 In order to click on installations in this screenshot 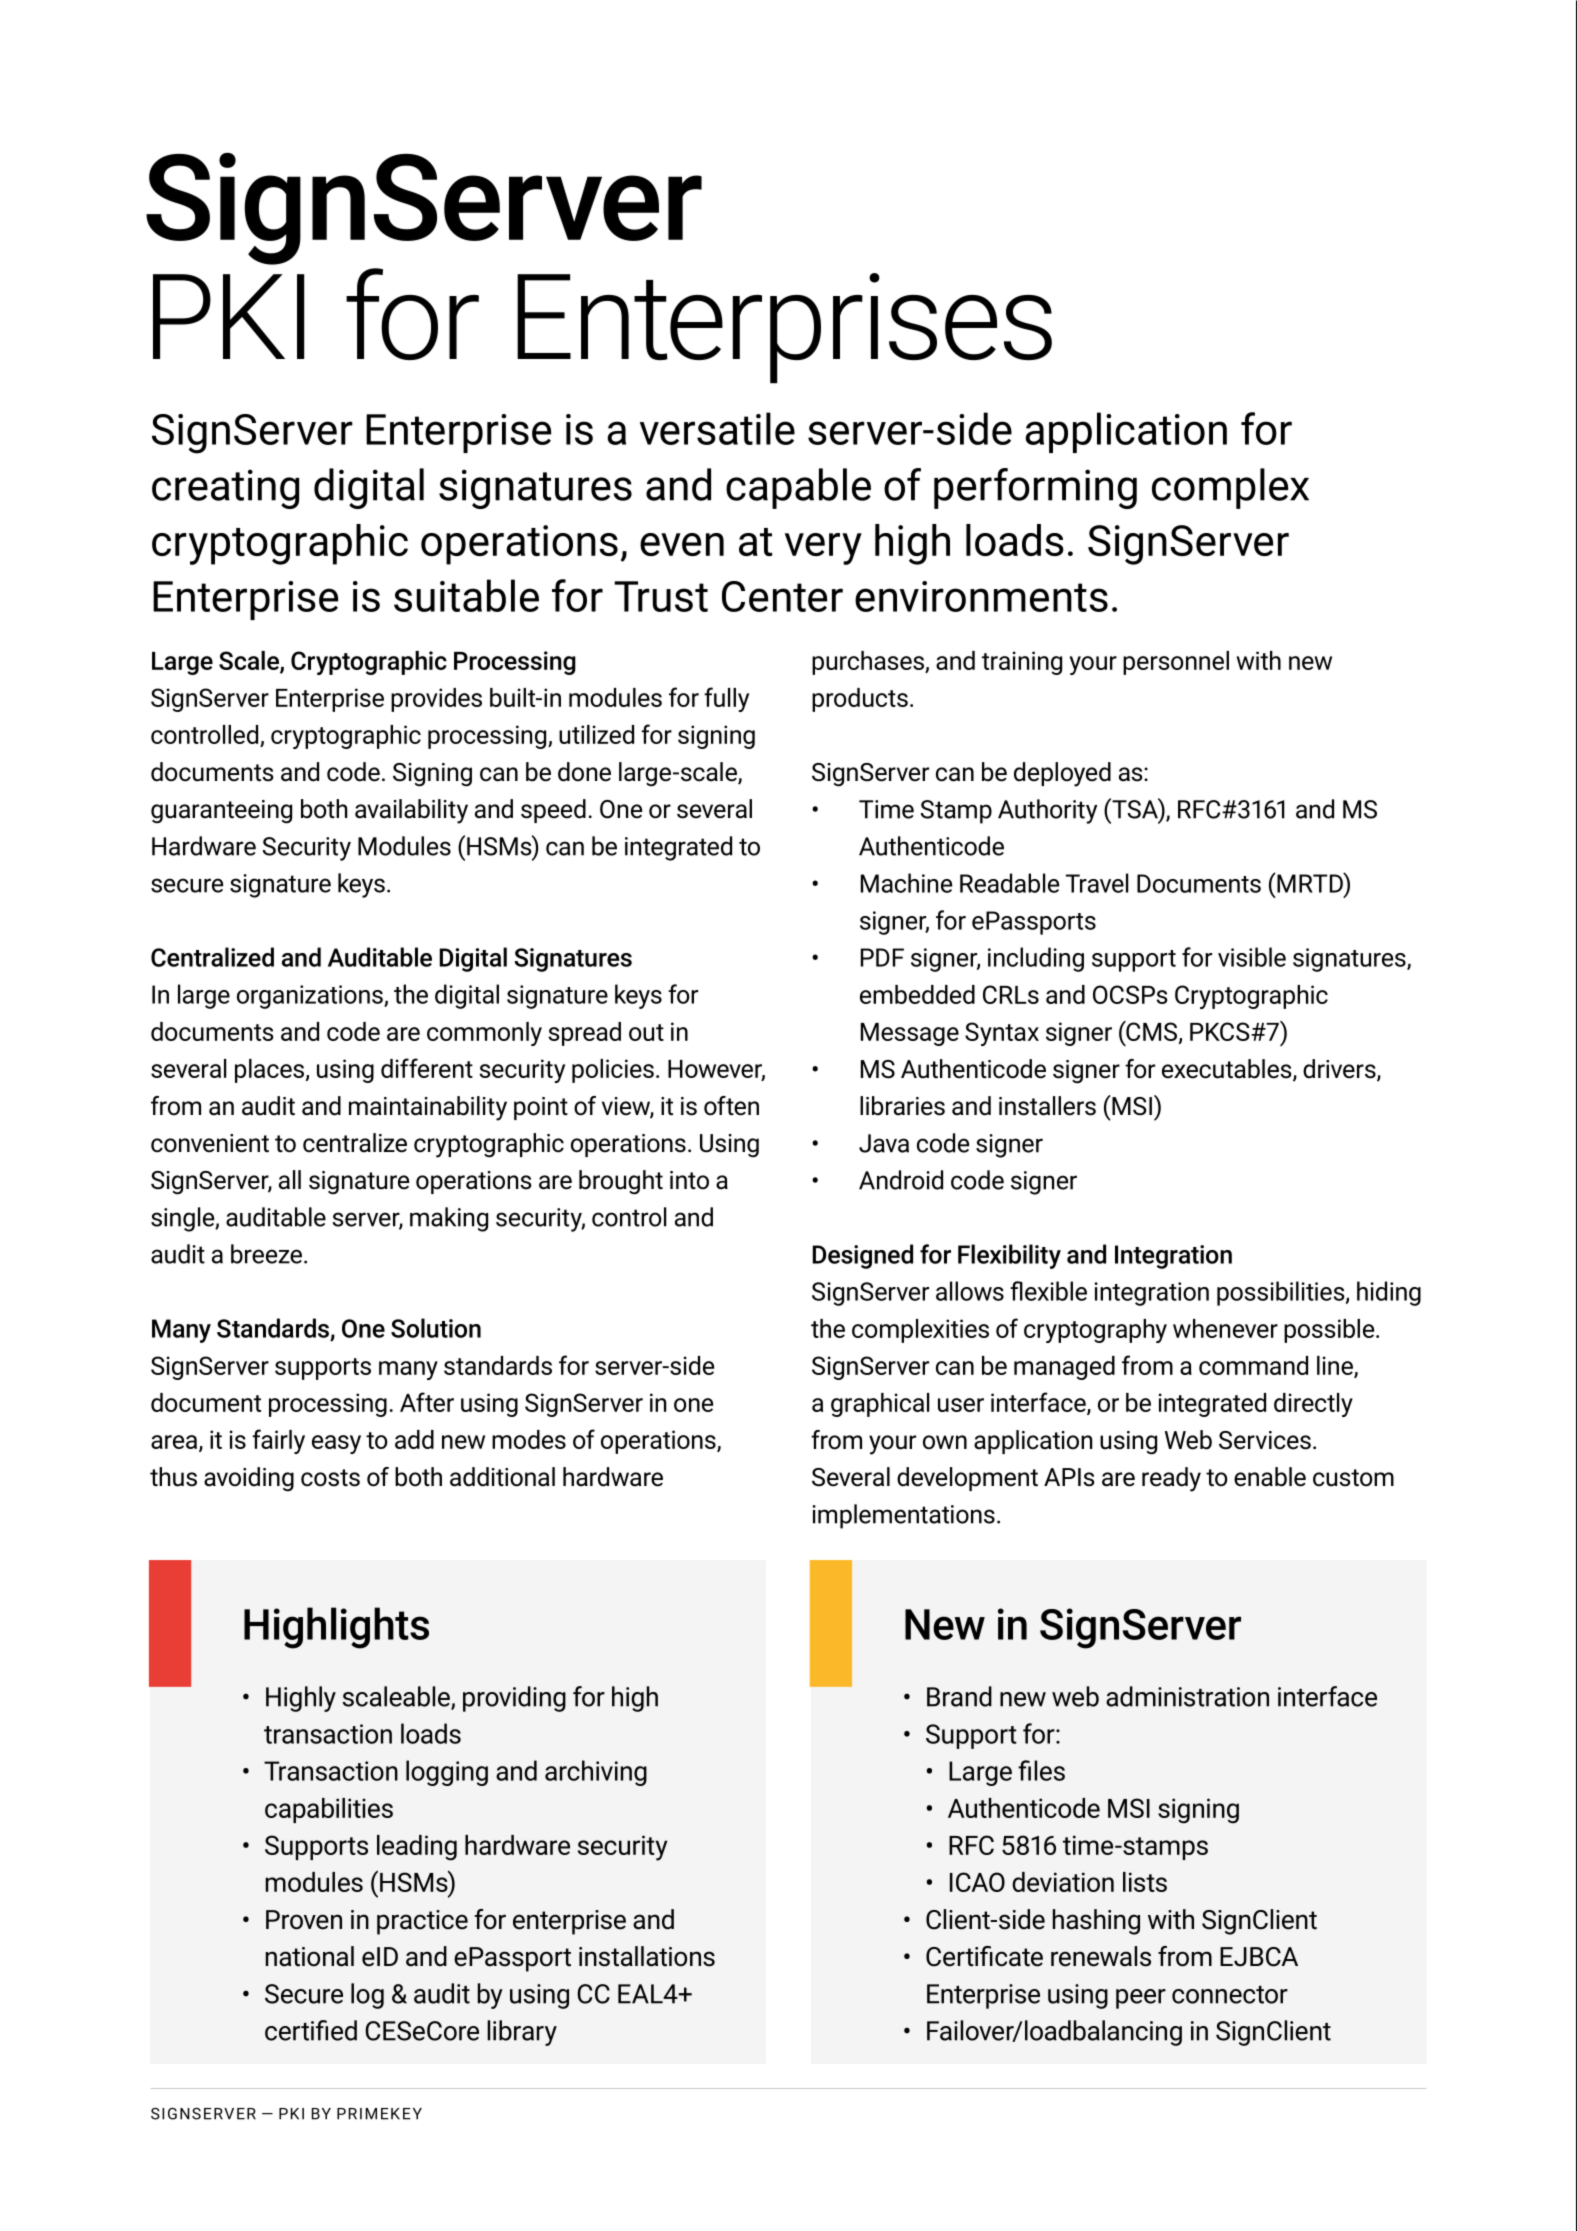, I will do `click(647, 1956)`.
